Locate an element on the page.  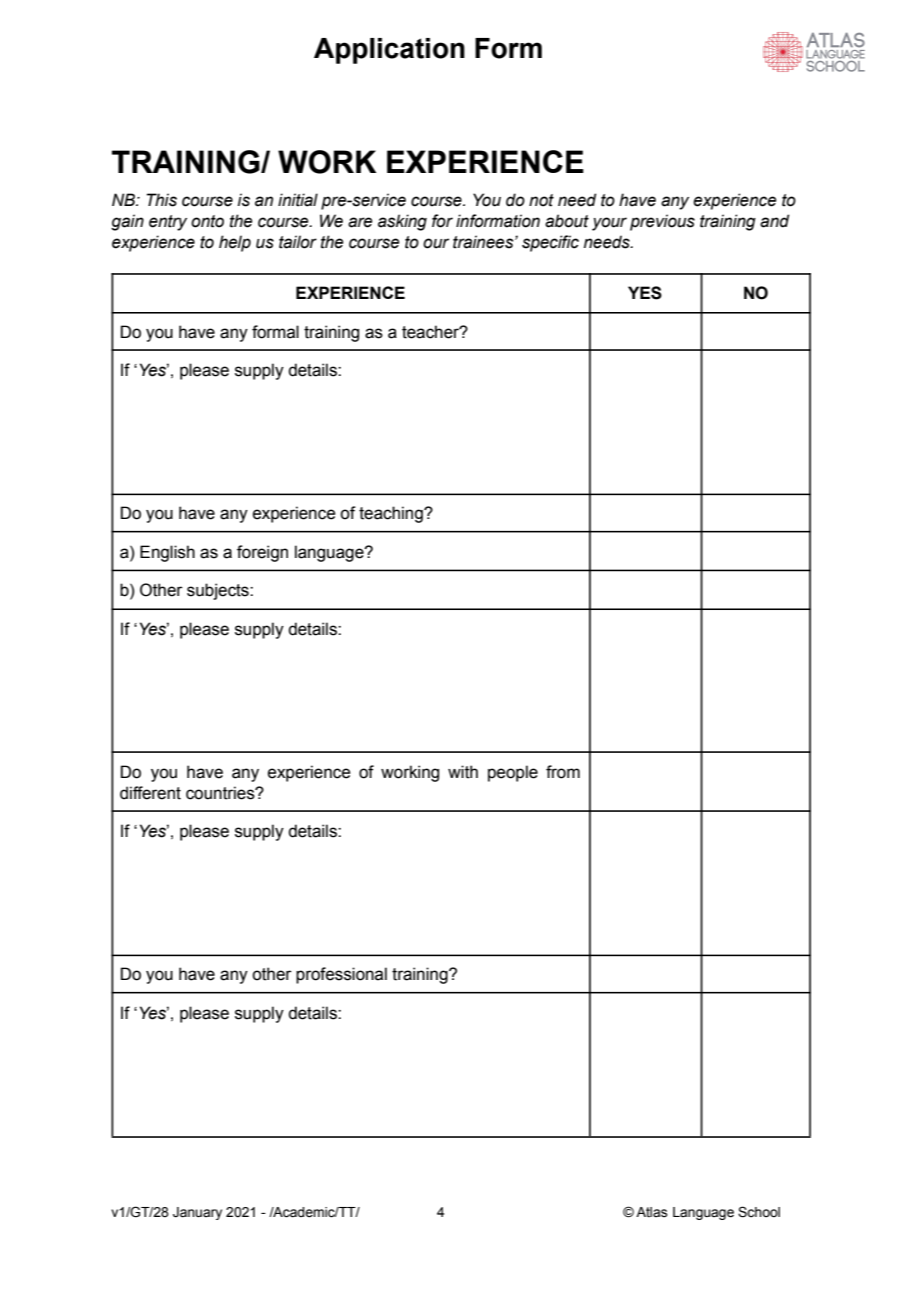
from is located at coordinates (563, 772).
